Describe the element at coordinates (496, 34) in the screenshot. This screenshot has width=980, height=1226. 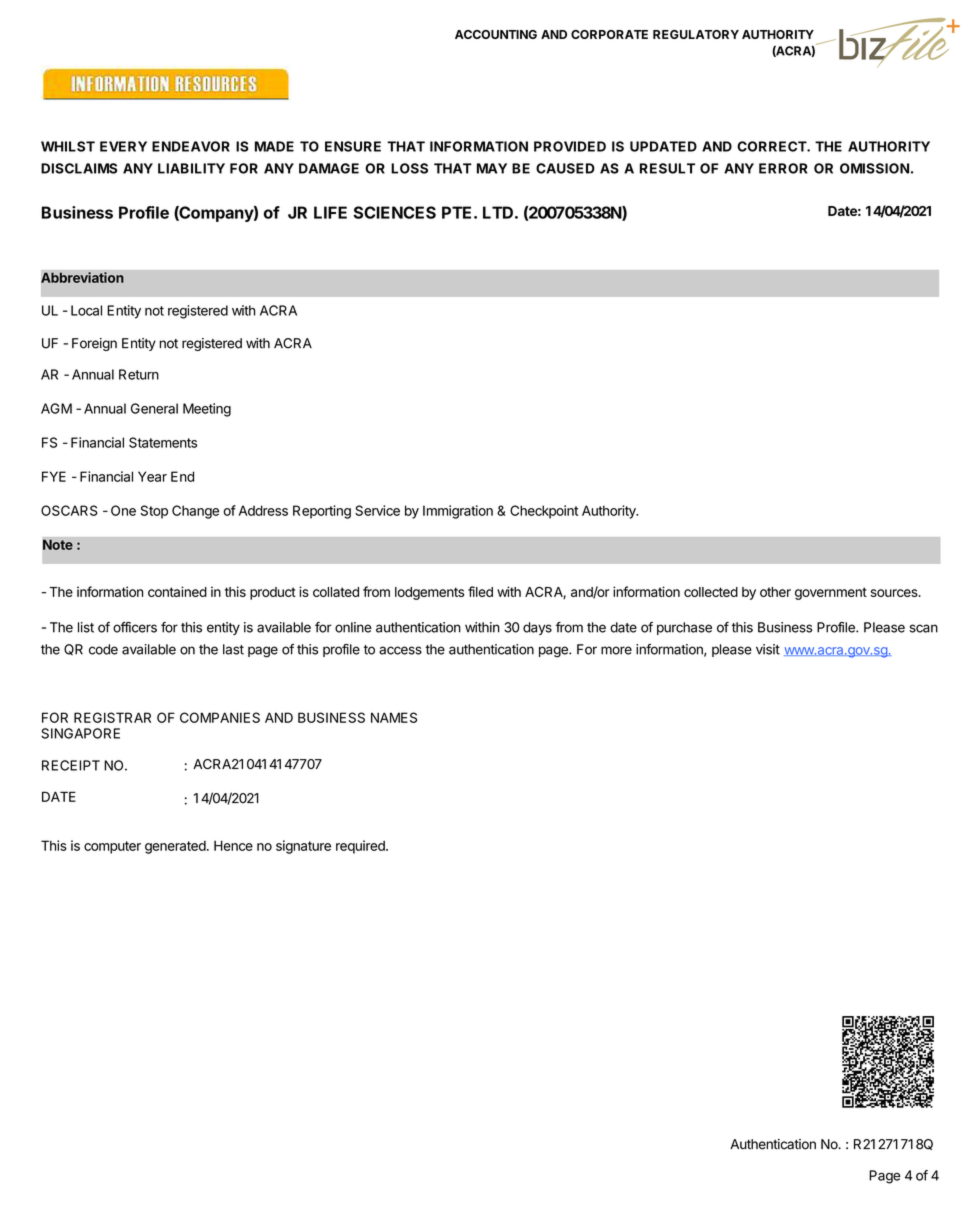
I see `ACCOUNTING` at that location.
